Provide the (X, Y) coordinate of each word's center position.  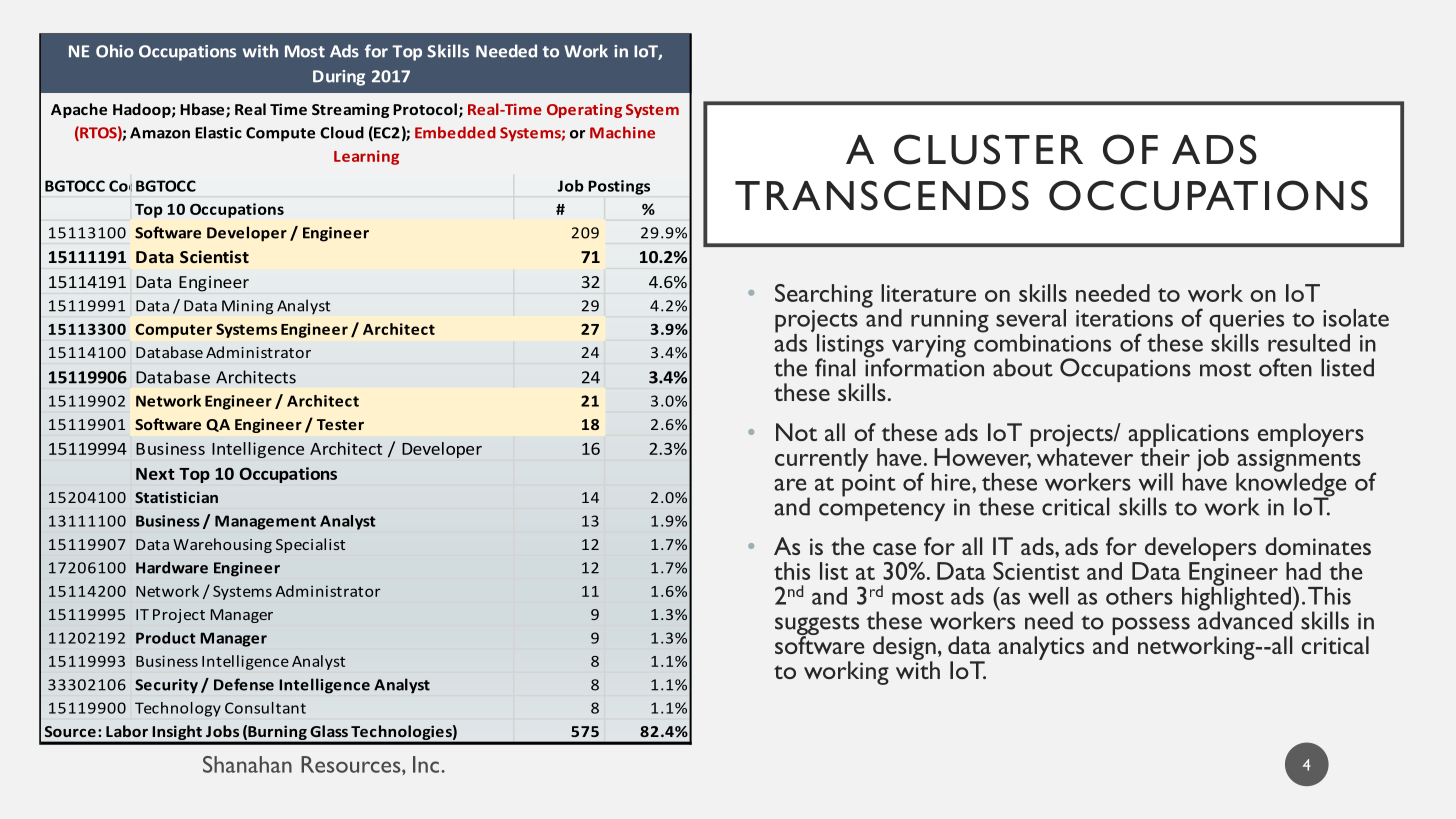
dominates (1318, 546)
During (339, 78)
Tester (340, 424)
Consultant (265, 708)
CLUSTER (988, 149)
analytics (1041, 648)
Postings (619, 187)
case (894, 549)
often (1285, 367)
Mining (247, 307)
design (904, 649)
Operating (584, 110)
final (835, 367)
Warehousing (222, 545)
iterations (1124, 318)
